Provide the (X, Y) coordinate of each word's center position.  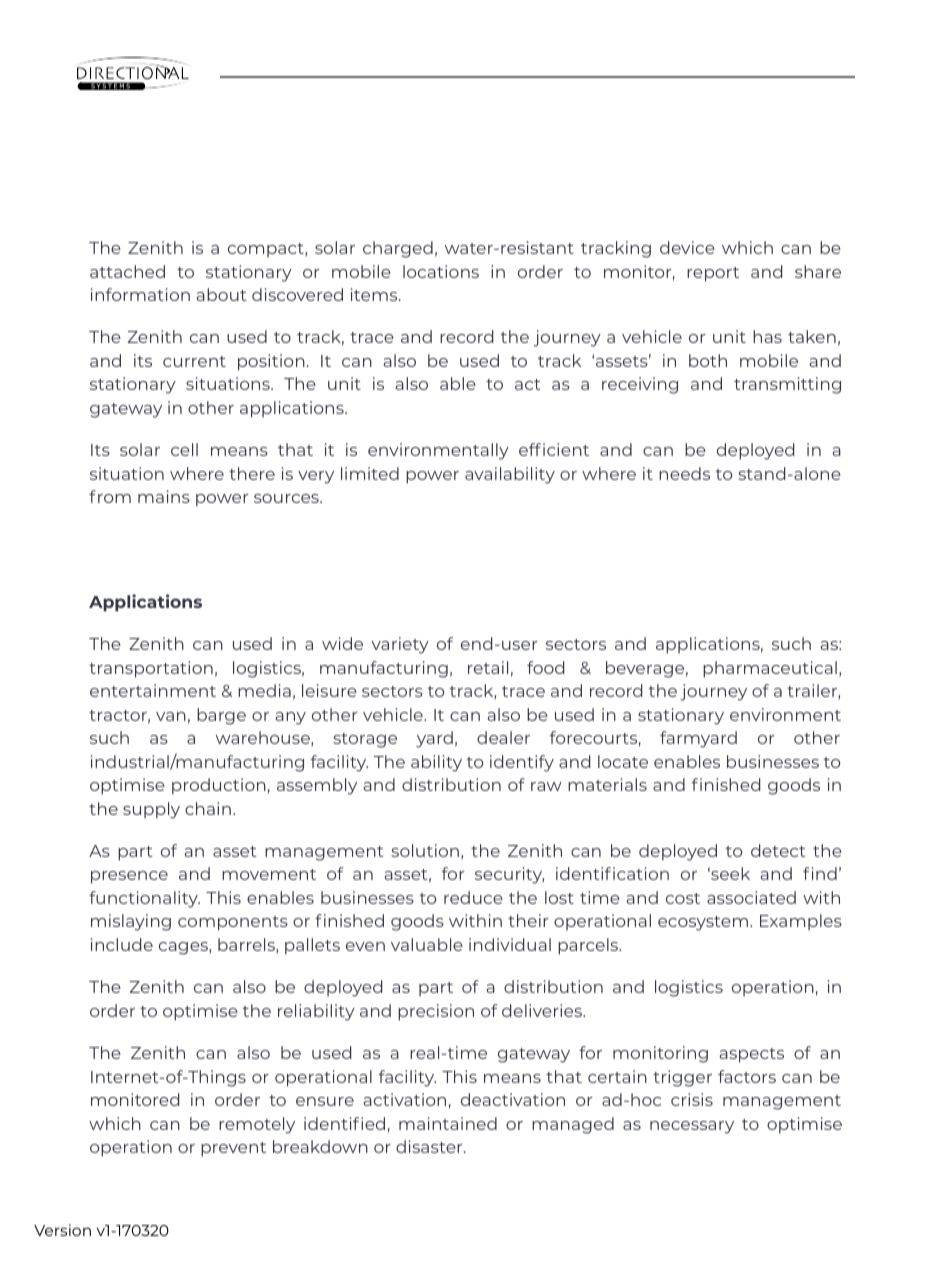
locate (623, 761)
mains (164, 496)
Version (62, 1230)
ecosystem (703, 923)
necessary (692, 1127)
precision (436, 1012)
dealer (503, 737)
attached (127, 271)
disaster (430, 1146)
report (713, 274)
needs (684, 473)
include (122, 944)
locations (441, 271)
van (171, 716)
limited (370, 473)
